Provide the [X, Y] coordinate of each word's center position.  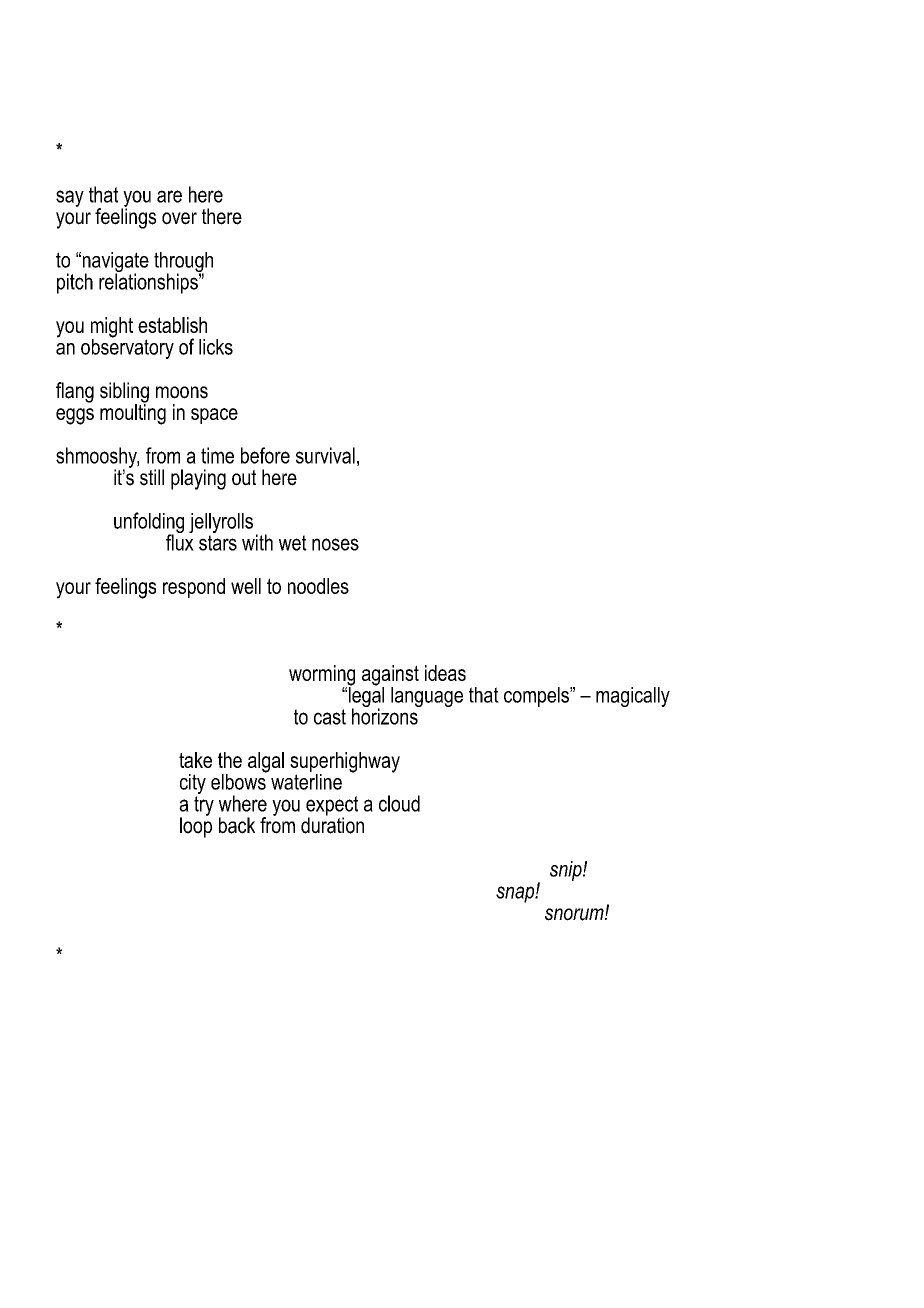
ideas [445, 673]
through [183, 263]
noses [335, 544]
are [169, 196]
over [179, 218]
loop [196, 826]
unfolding [149, 524]
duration [332, 824]
